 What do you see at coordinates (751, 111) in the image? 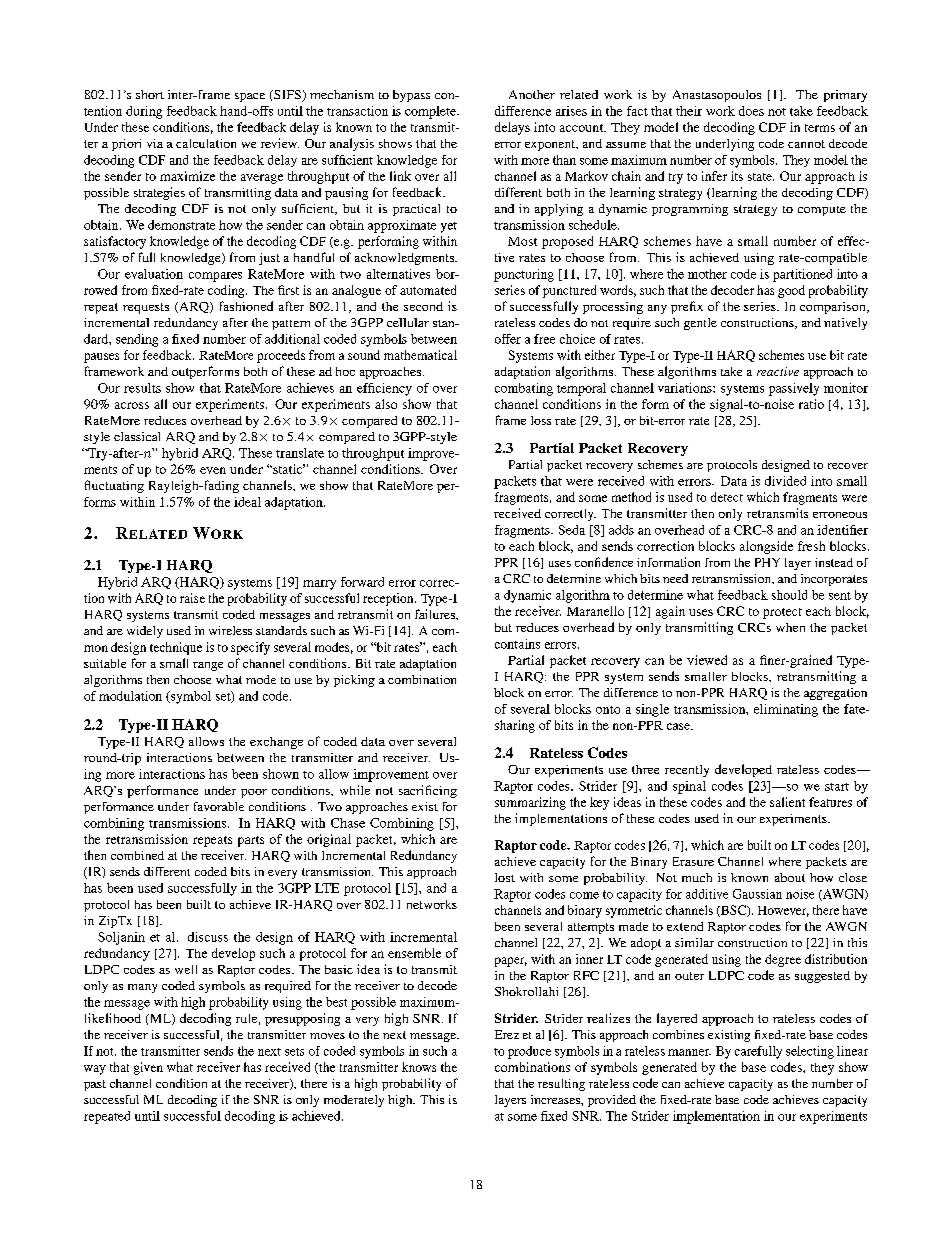
I see `does` at bounding box center [751, 111].
